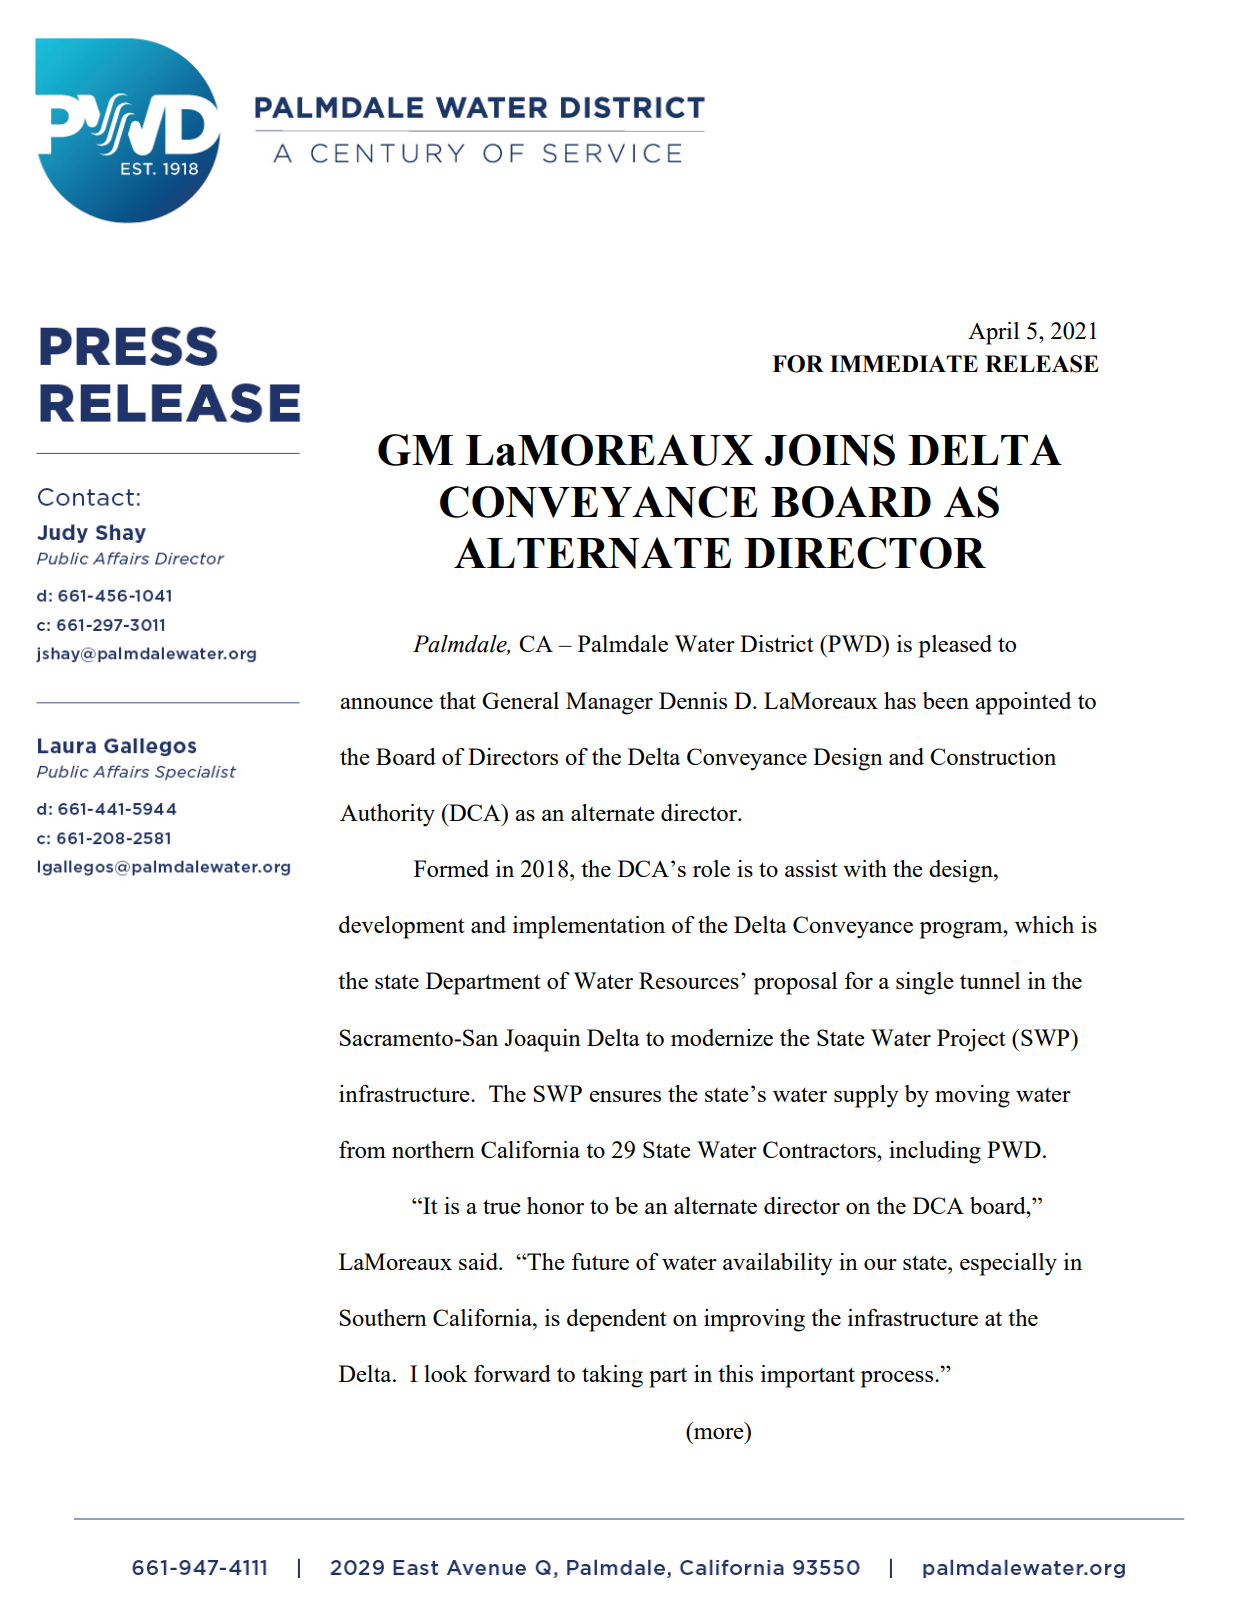 The width and height of the screenshot is (1246, 1612). I want to click on with, so click(865, 868).
